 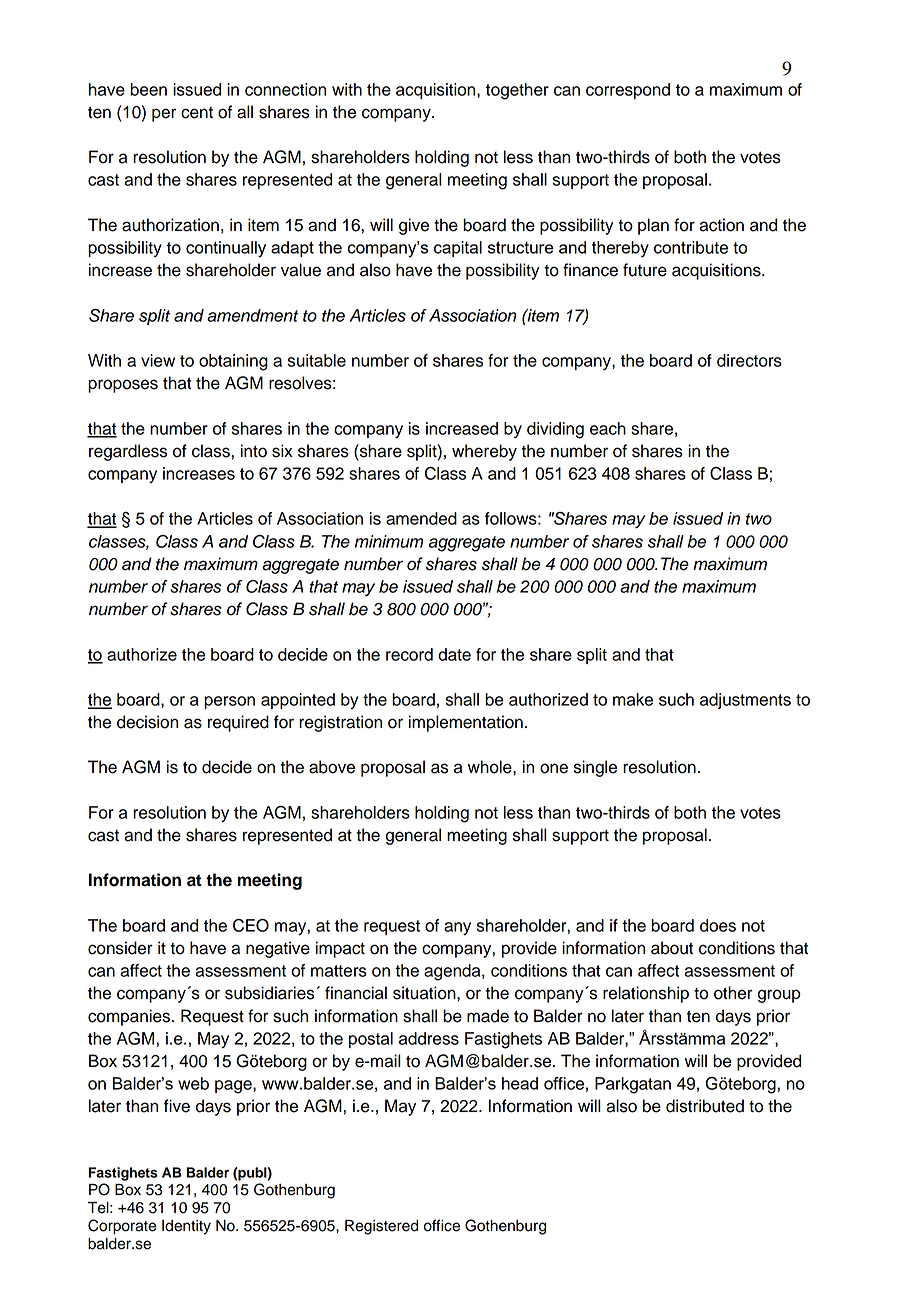 What do you see at coordinates (186, 1227) in the screenshot?
I see `Identity` at bounding box center [186, 1227].
